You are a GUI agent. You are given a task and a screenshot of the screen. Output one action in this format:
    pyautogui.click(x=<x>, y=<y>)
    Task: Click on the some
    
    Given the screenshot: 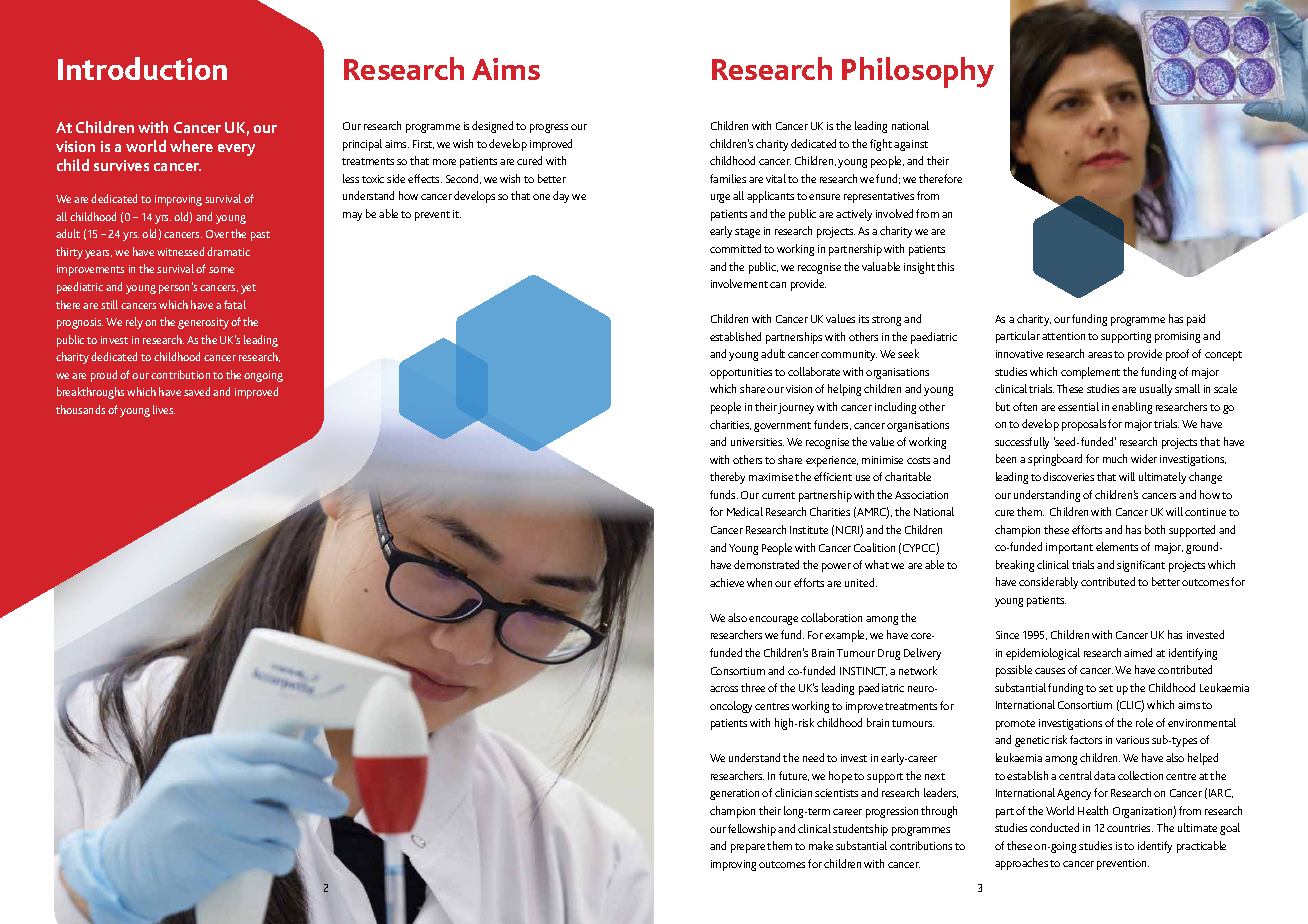 What is the action you would take?
    pyautogui.click(x=221, y=270)
